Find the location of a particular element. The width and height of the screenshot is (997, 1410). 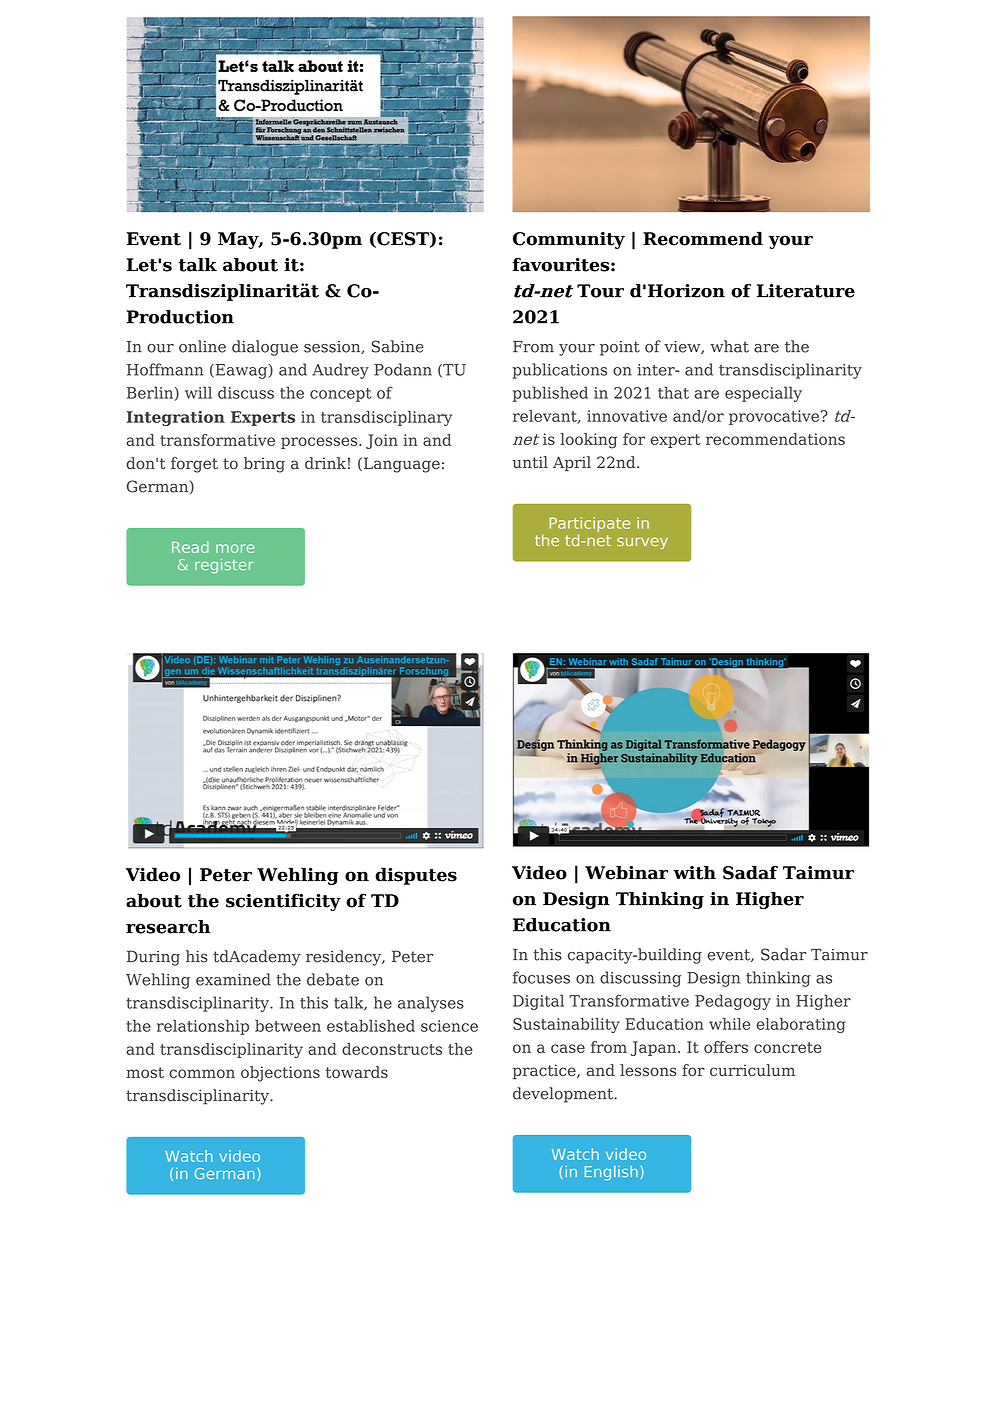

research is located at coordinates (168, 927).
